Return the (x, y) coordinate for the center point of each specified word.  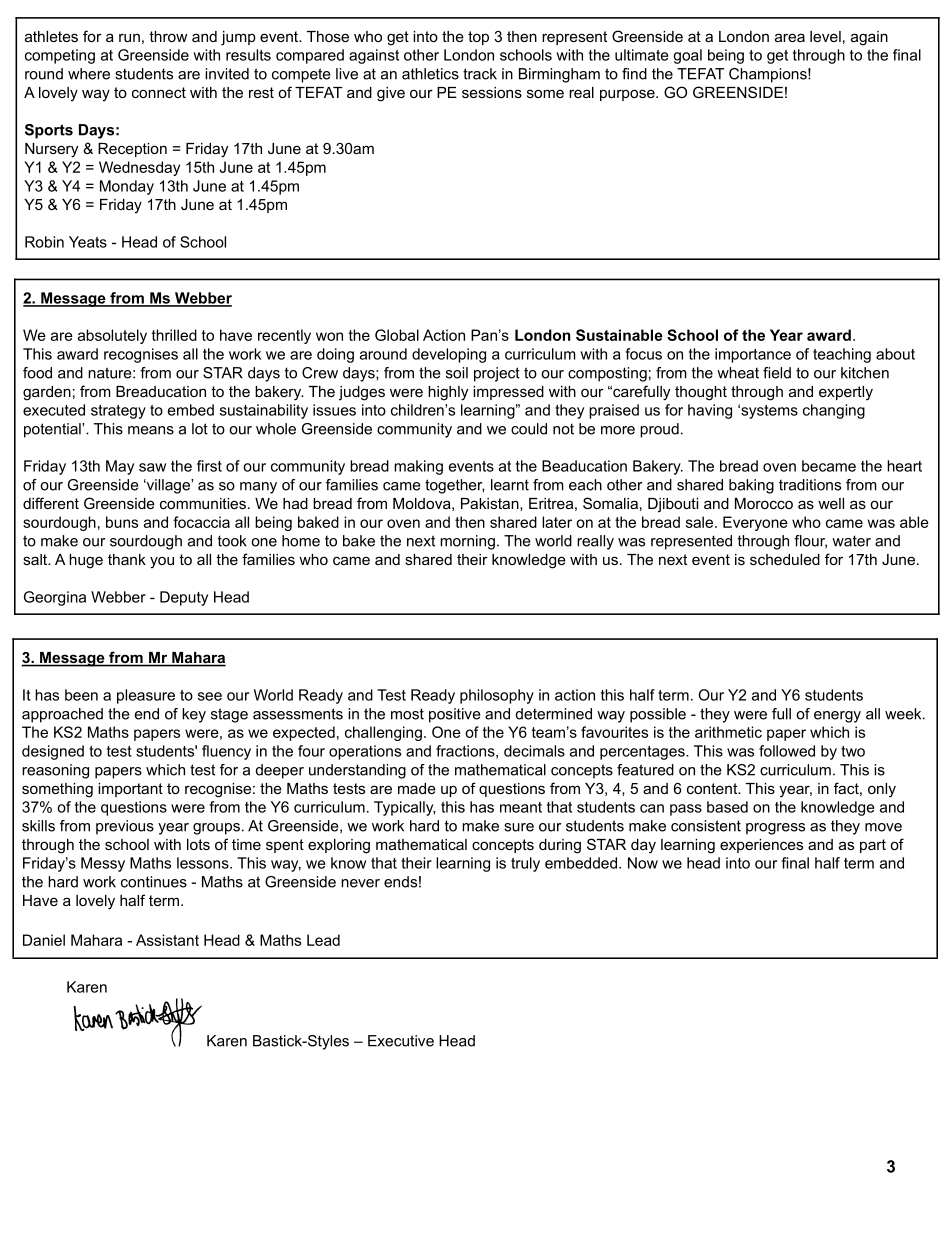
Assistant (167, 940)
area (790, 37)
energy (837, 717)
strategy (118, 412)
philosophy (497, 696)
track (480, 74)
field (777, 373)
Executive (401, 1041)
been (81, 695)
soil (457, 373)
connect (159, 92)
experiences (761, 846)
